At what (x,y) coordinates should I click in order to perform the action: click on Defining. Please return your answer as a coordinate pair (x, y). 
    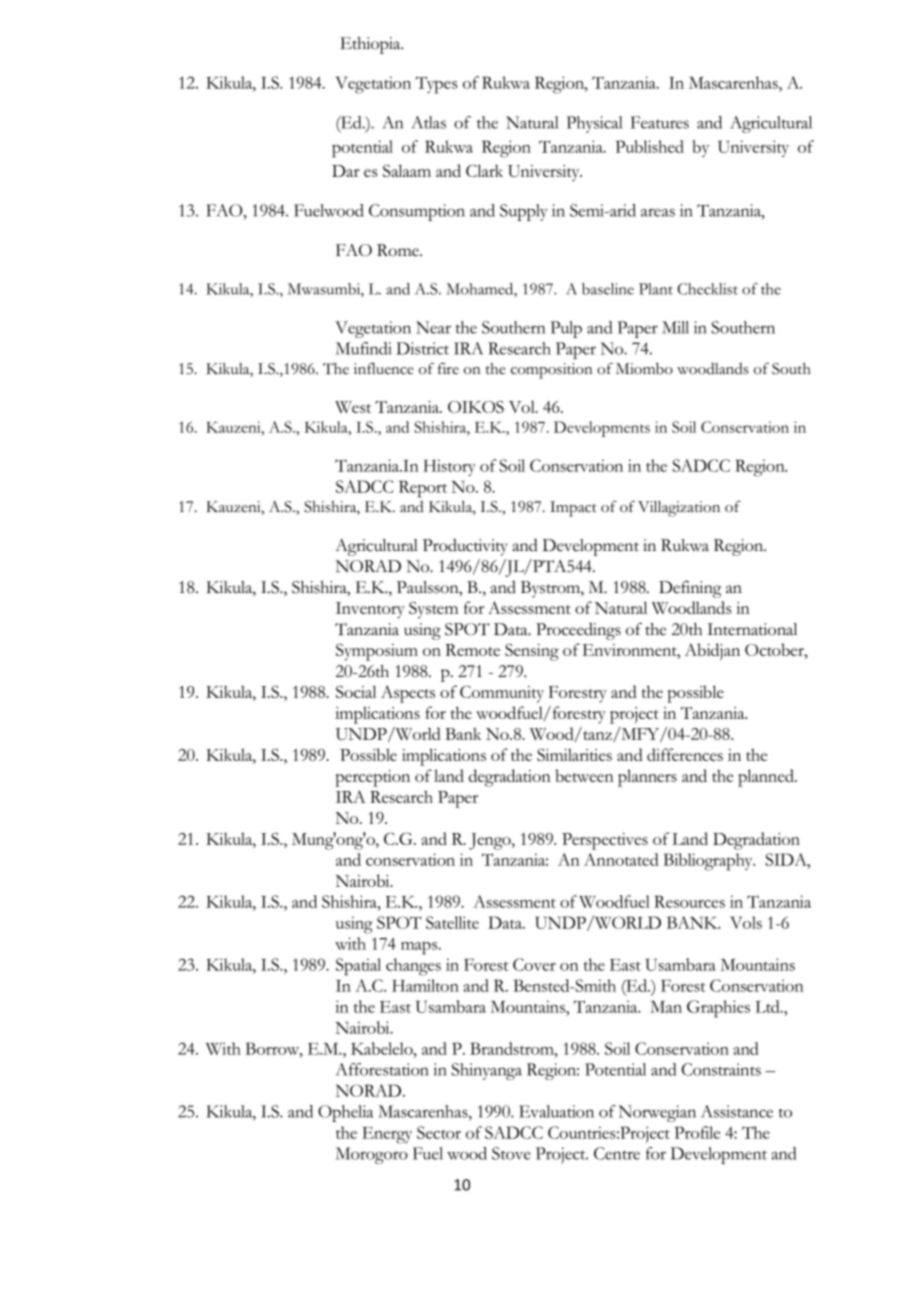
    Looking at the image, I should click on (690, 589).
